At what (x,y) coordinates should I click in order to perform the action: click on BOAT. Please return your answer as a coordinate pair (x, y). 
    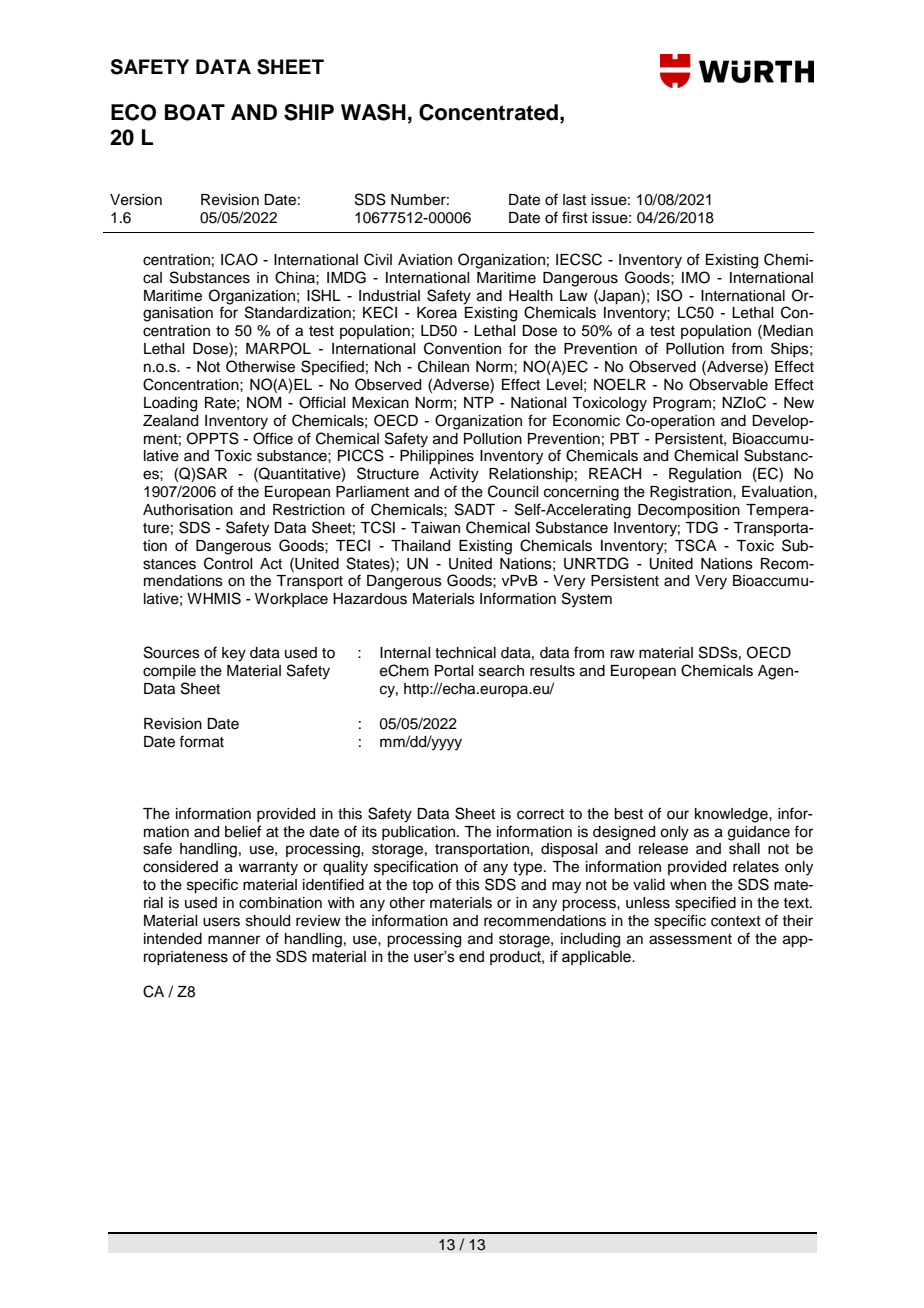
    Looking at the image, I should click on (195, 112).
